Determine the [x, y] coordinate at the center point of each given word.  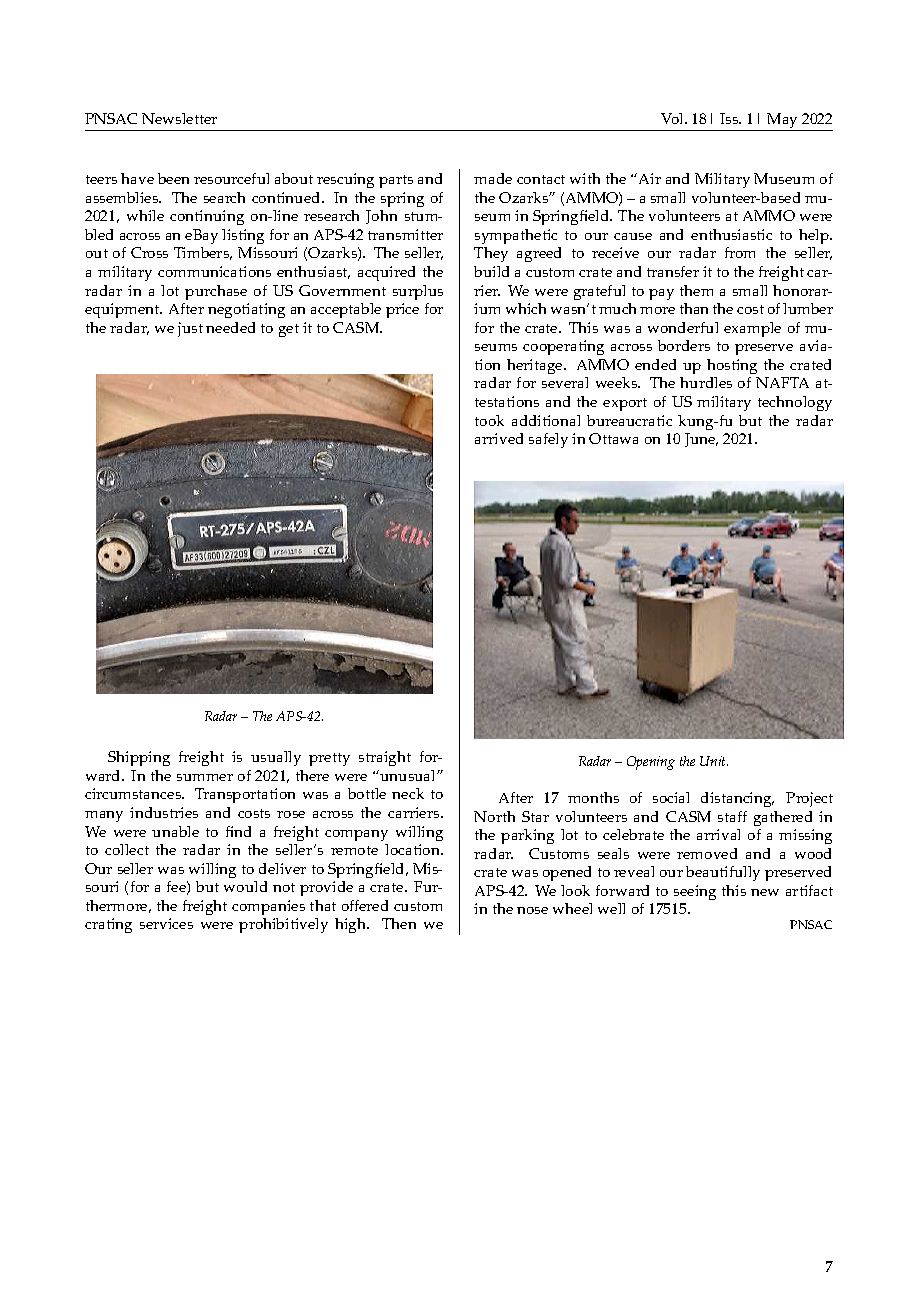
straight [385, 758]
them [696, 290]
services [166, 923]
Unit [714, 761]
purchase [216, 292]
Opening [651, 763]
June [701, 440]
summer [205, 777]
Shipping [139, 758]
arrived [499, 438]
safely [548, 440]
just [190, 329]
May [783, 122]
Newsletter [179, 118]
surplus [418, 292]
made [493, 178]
